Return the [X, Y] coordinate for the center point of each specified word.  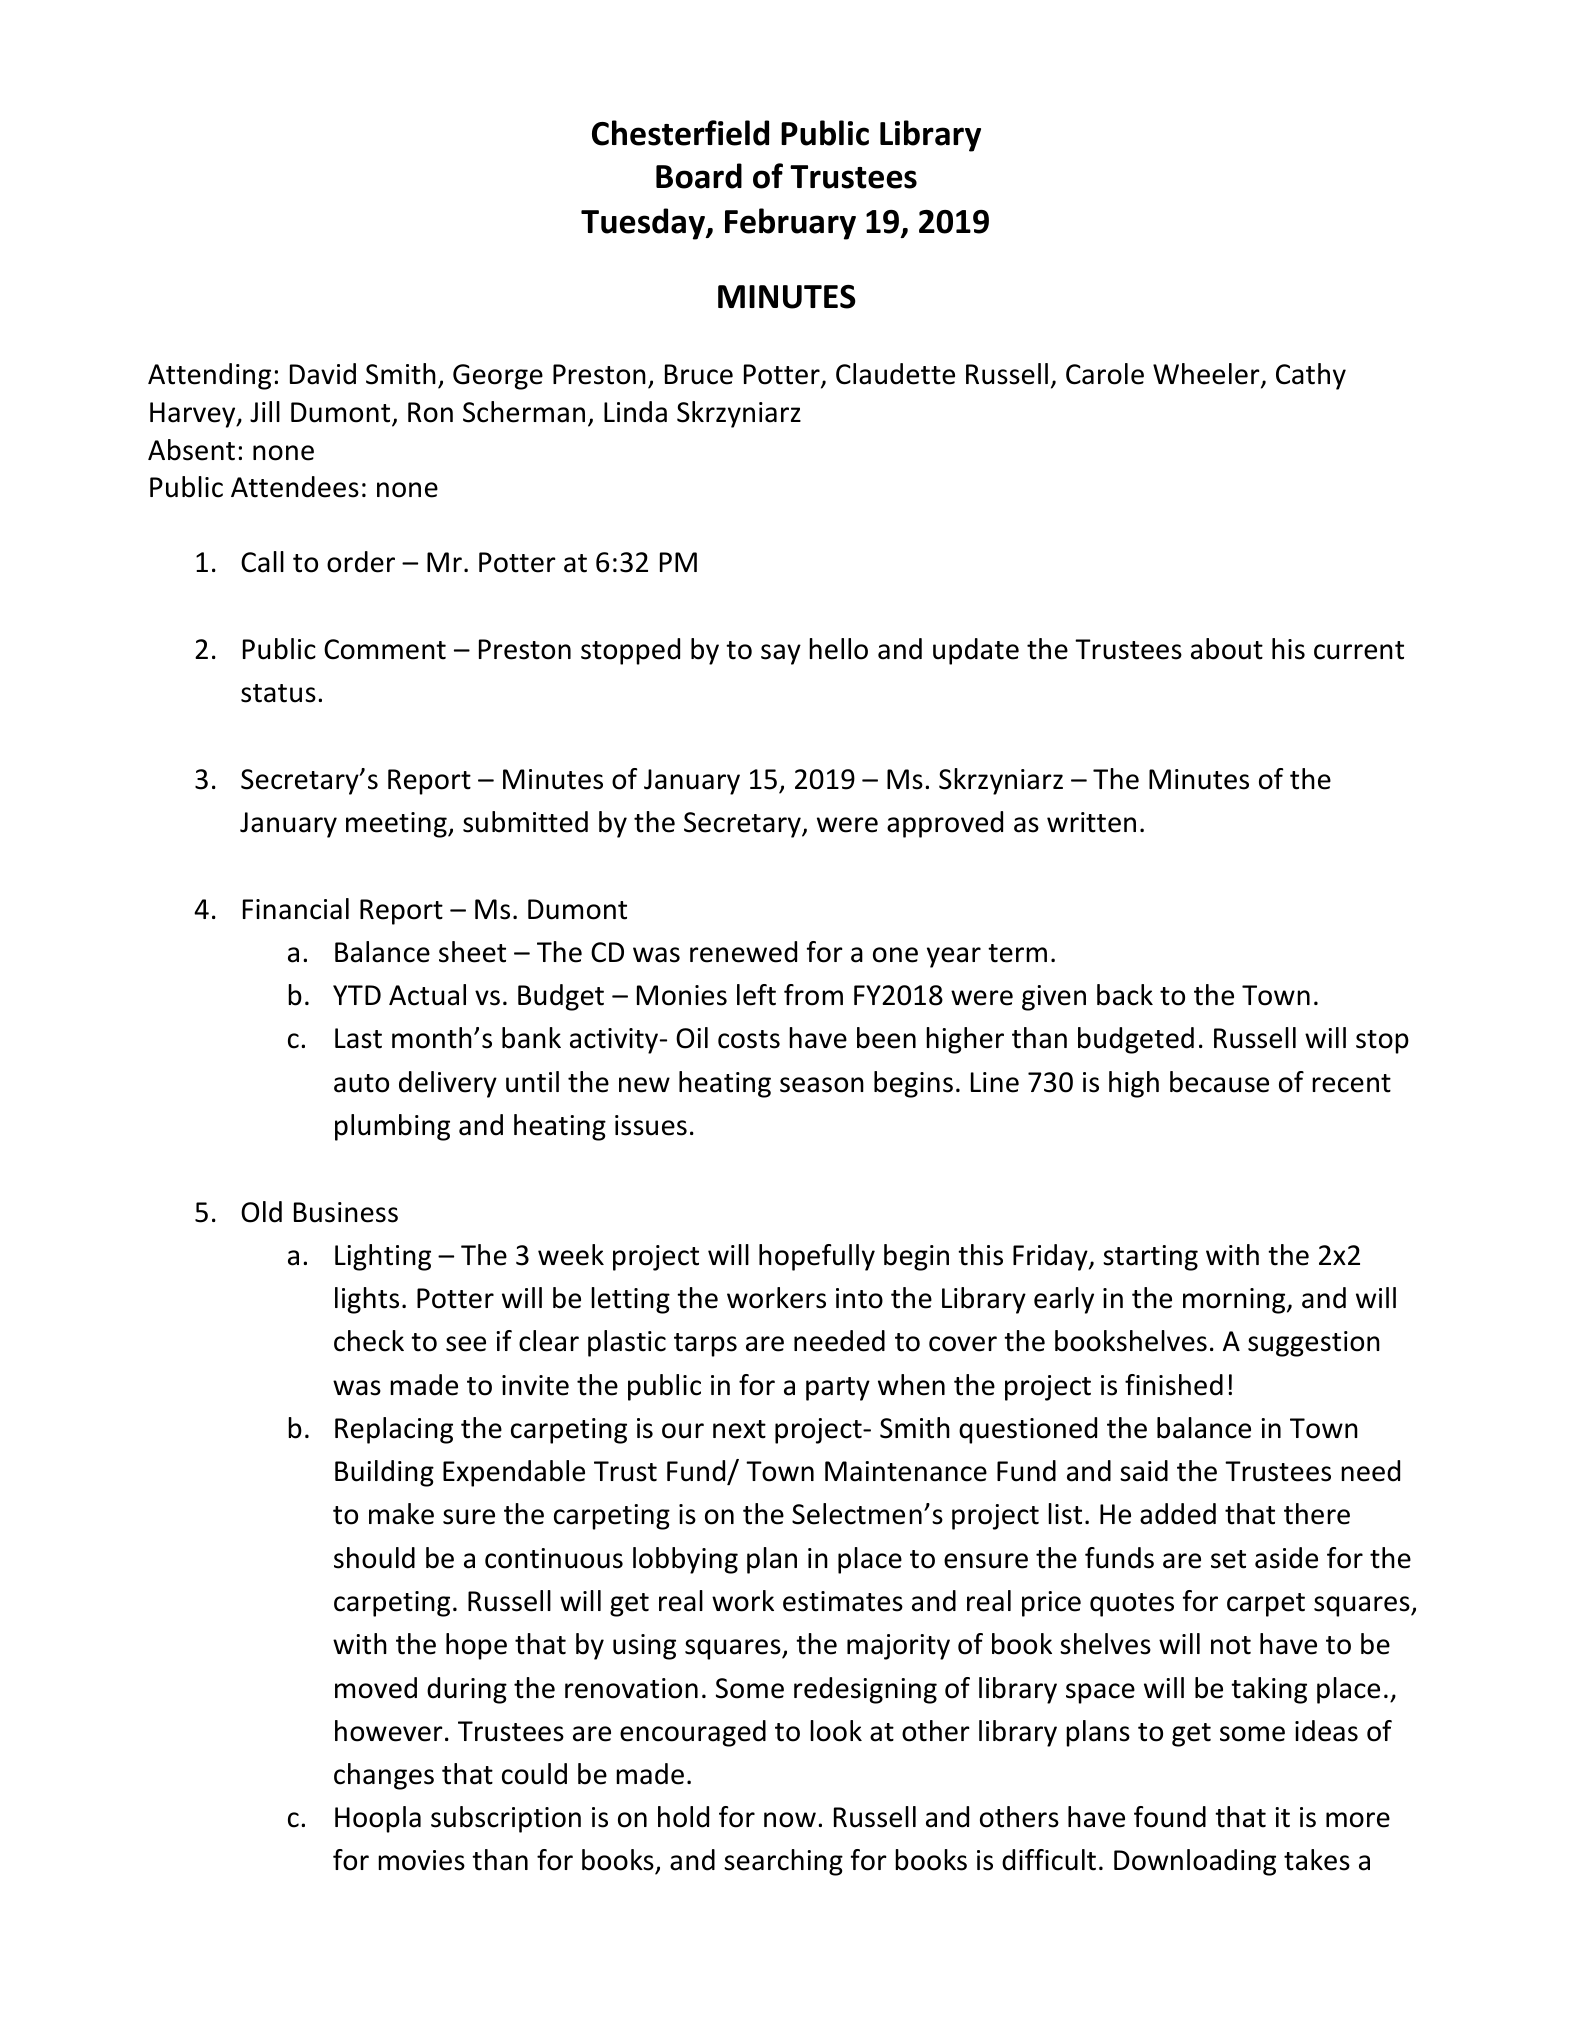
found [1170, 1817]
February [790, 224]
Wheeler [1207, 375]
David [323, 374]
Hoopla [378, 1819]
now [790, 1820]
